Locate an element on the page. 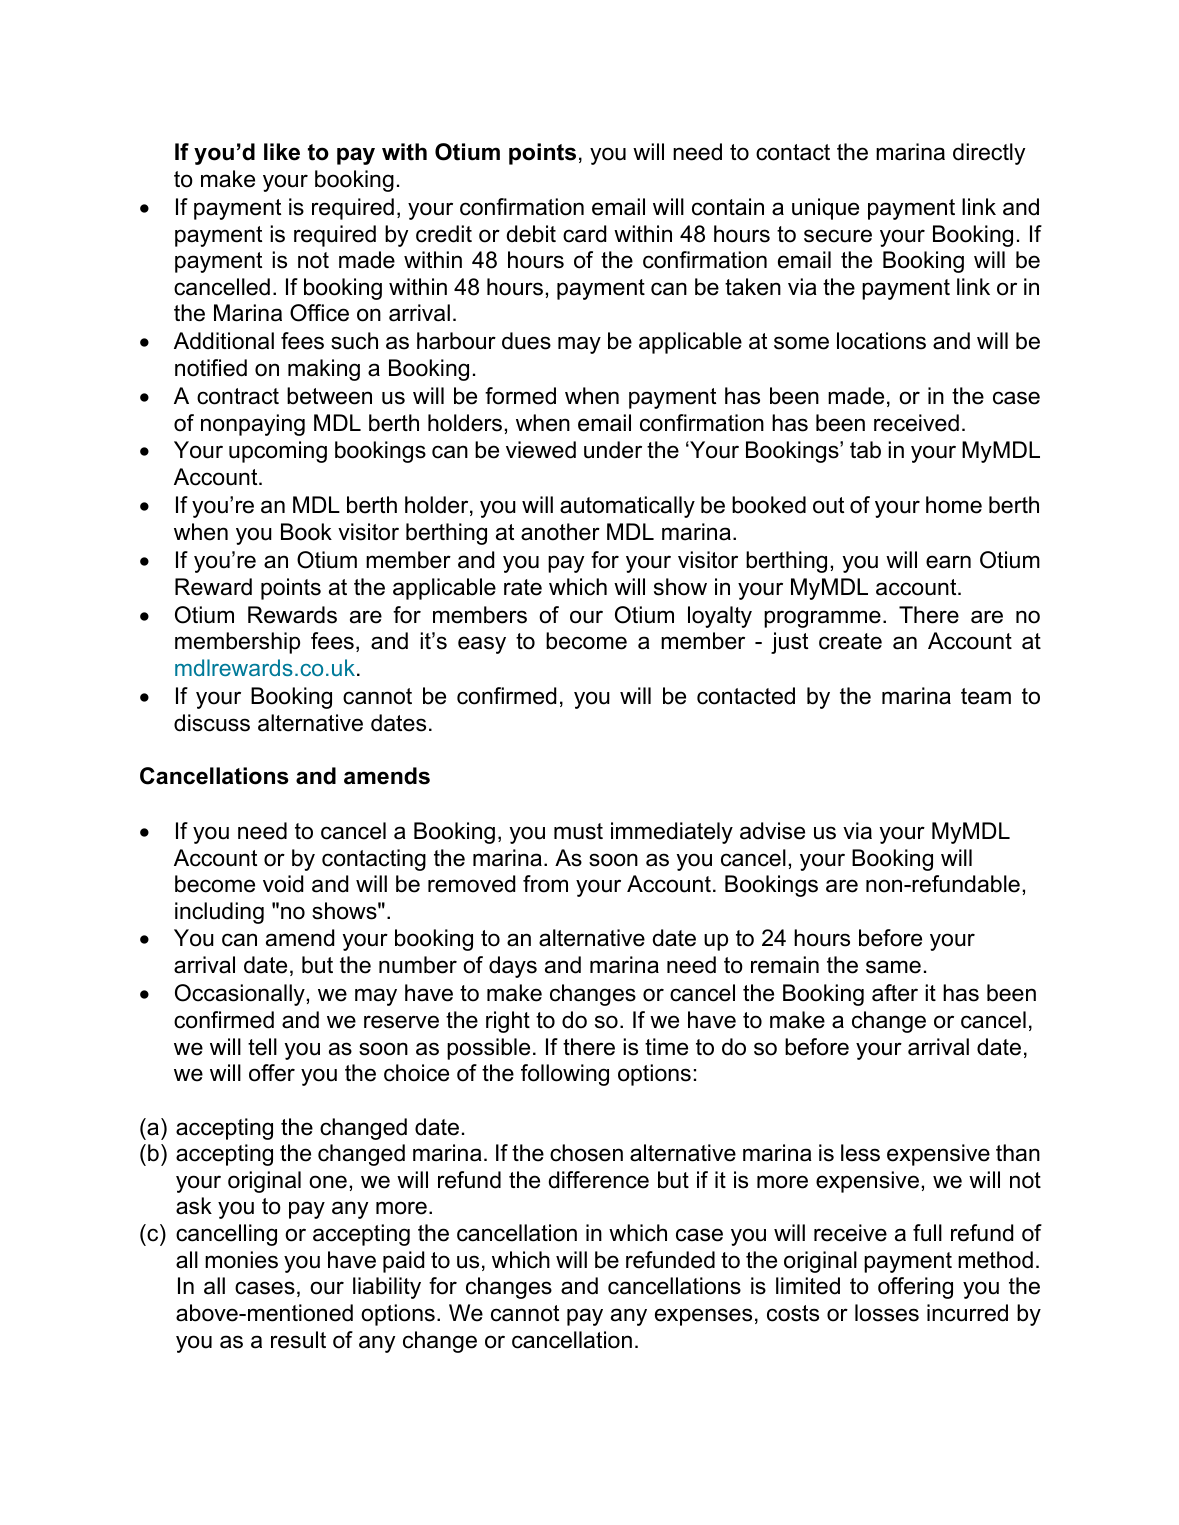 Image resolution: width=1179 pixels, height=1525 pixels. directly is located at coordinates (989, 154).
